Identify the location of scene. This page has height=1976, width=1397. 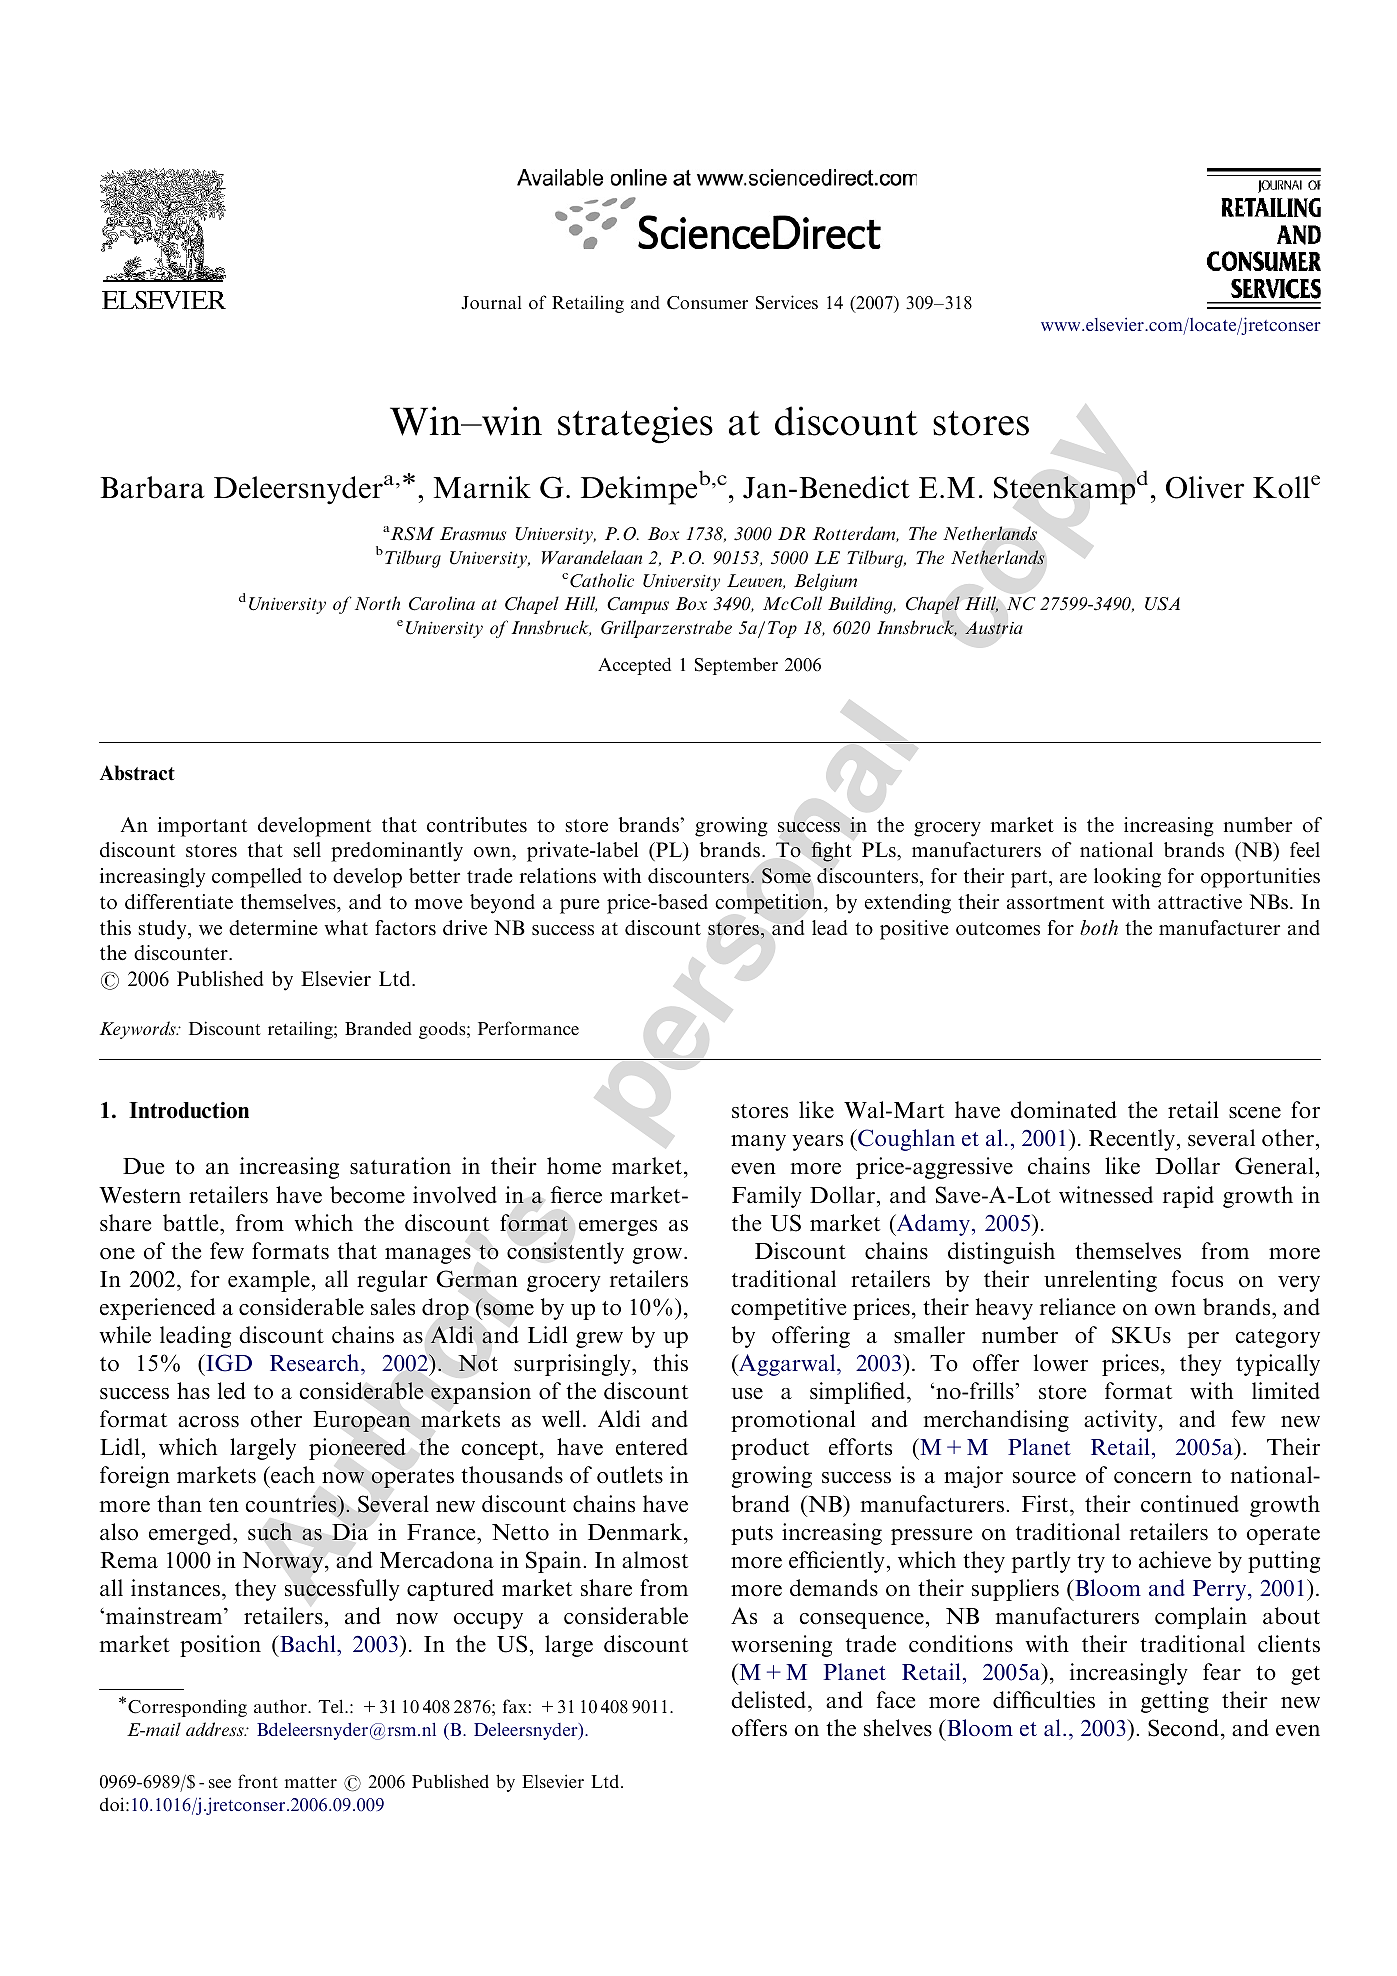
(1255, 1113).
